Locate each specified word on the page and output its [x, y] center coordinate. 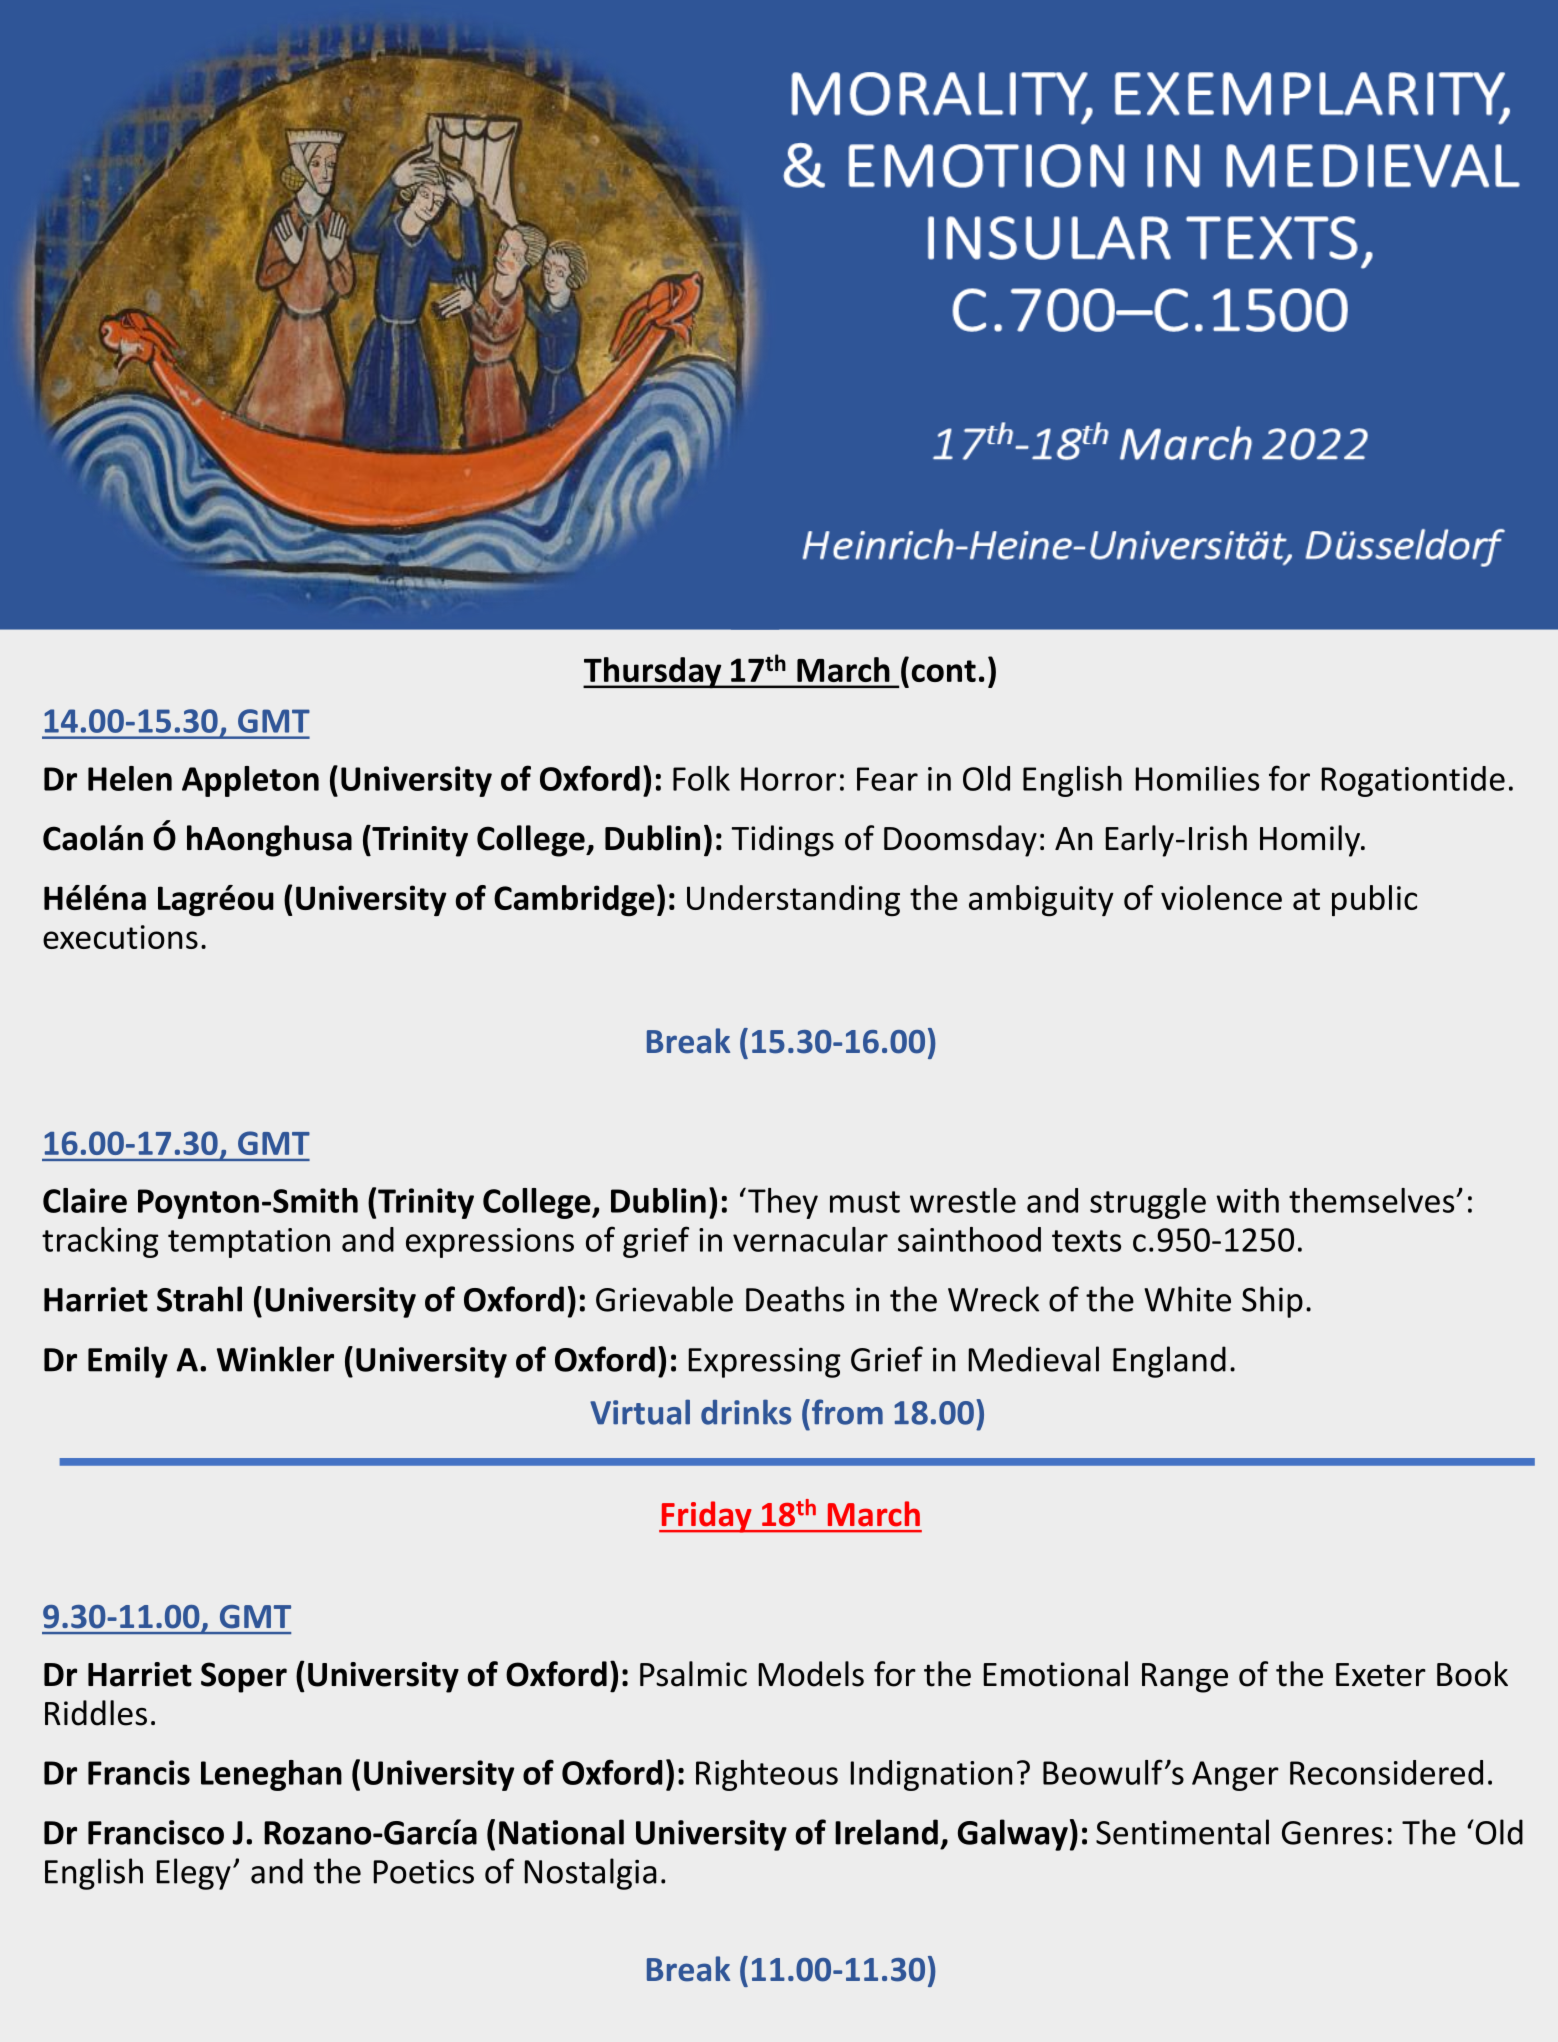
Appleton [250, 781]
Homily [1311, 841]
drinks [746, 1412]
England [1169, 1362]
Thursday [653, 673]
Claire [85, 1200]
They [783, 1203]
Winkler [275, 1359]
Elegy [194, 1874]
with [1247, 1200]
